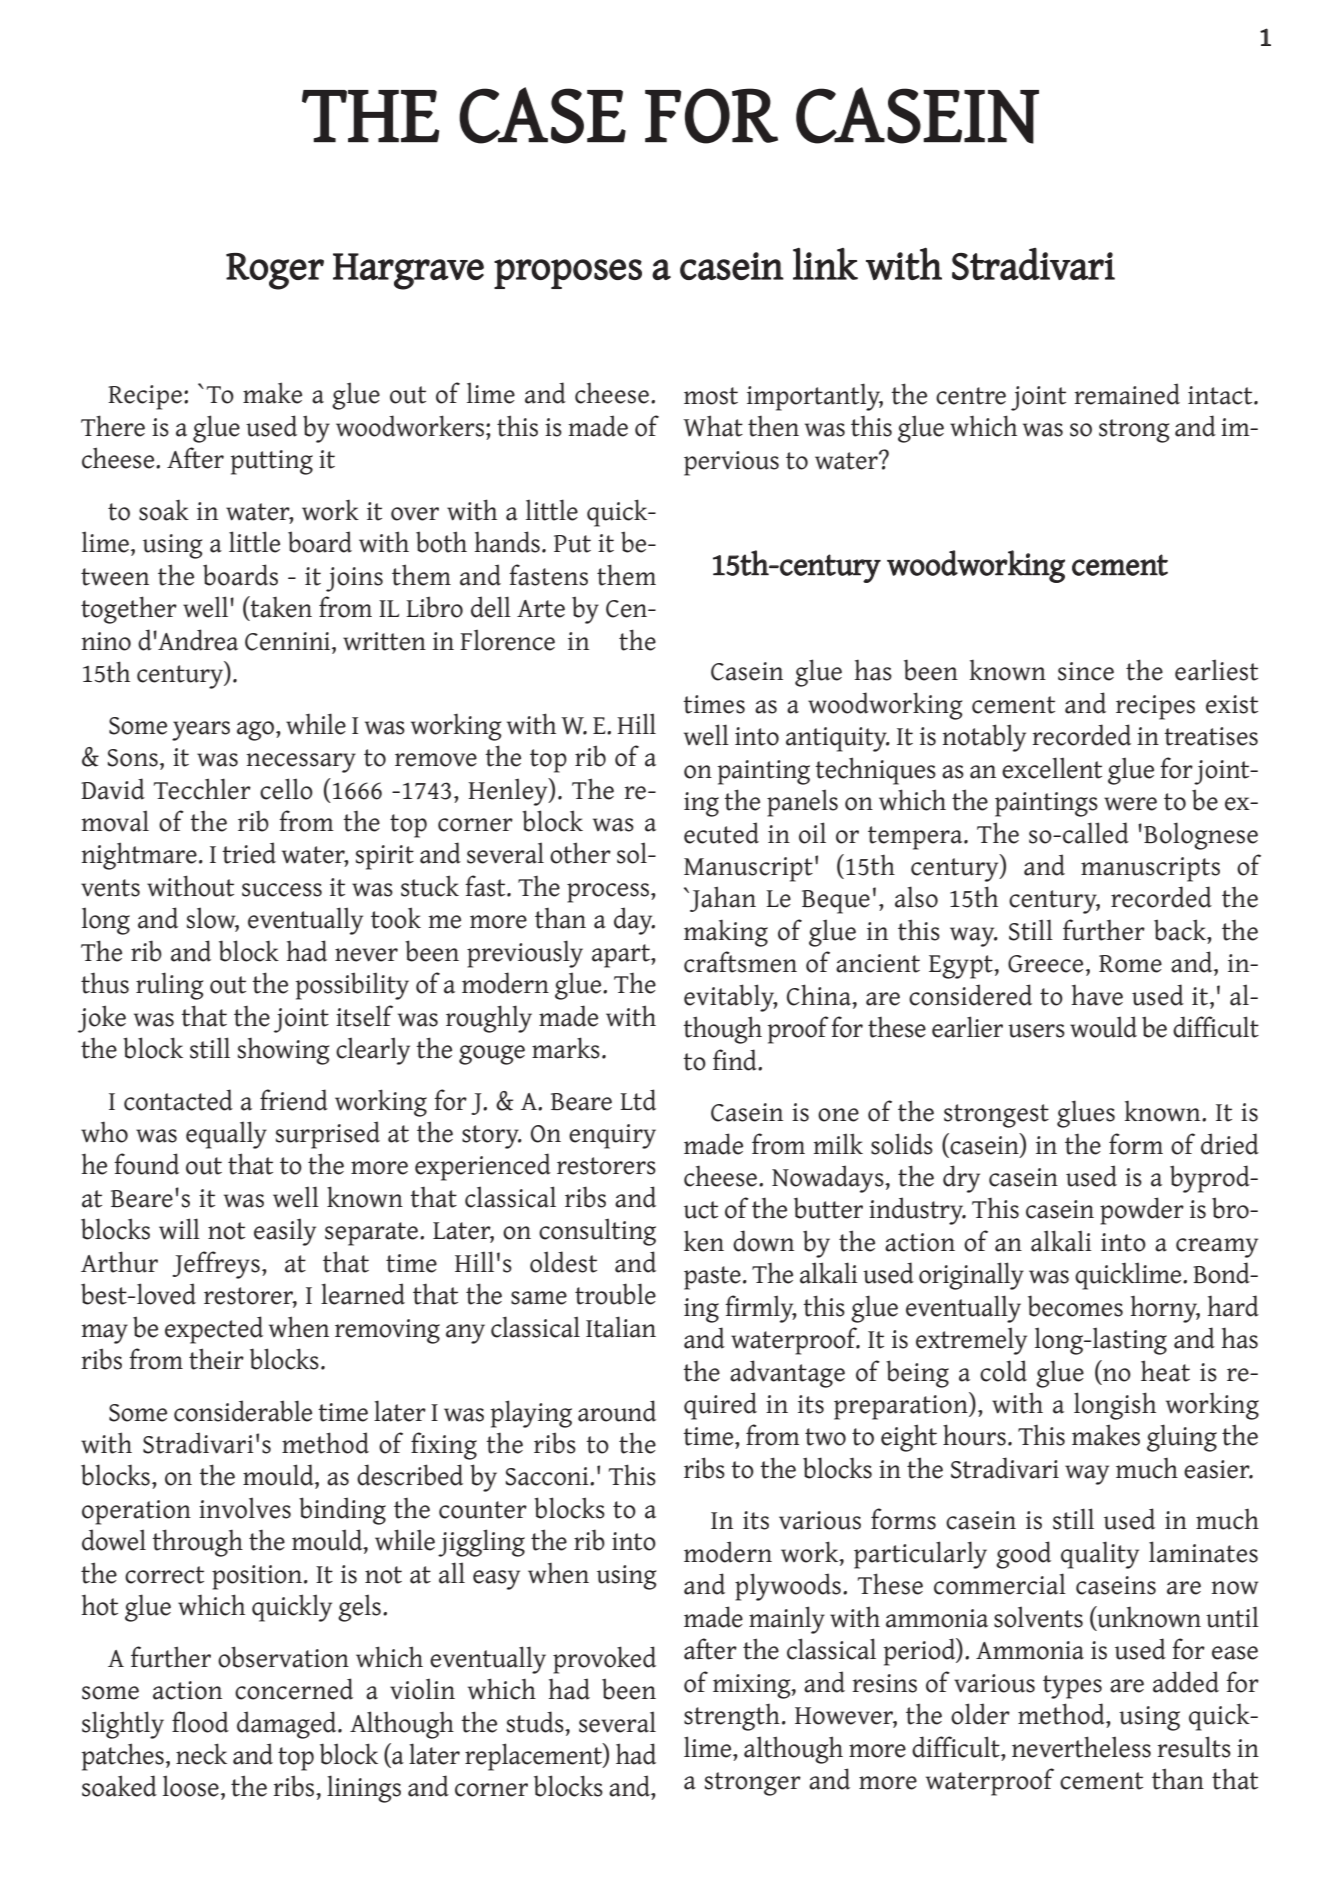 The width and height of the page is (1340, 1896). Describe the element at coordinates (243, 1411) in the page. I see `considerable` at that location.
